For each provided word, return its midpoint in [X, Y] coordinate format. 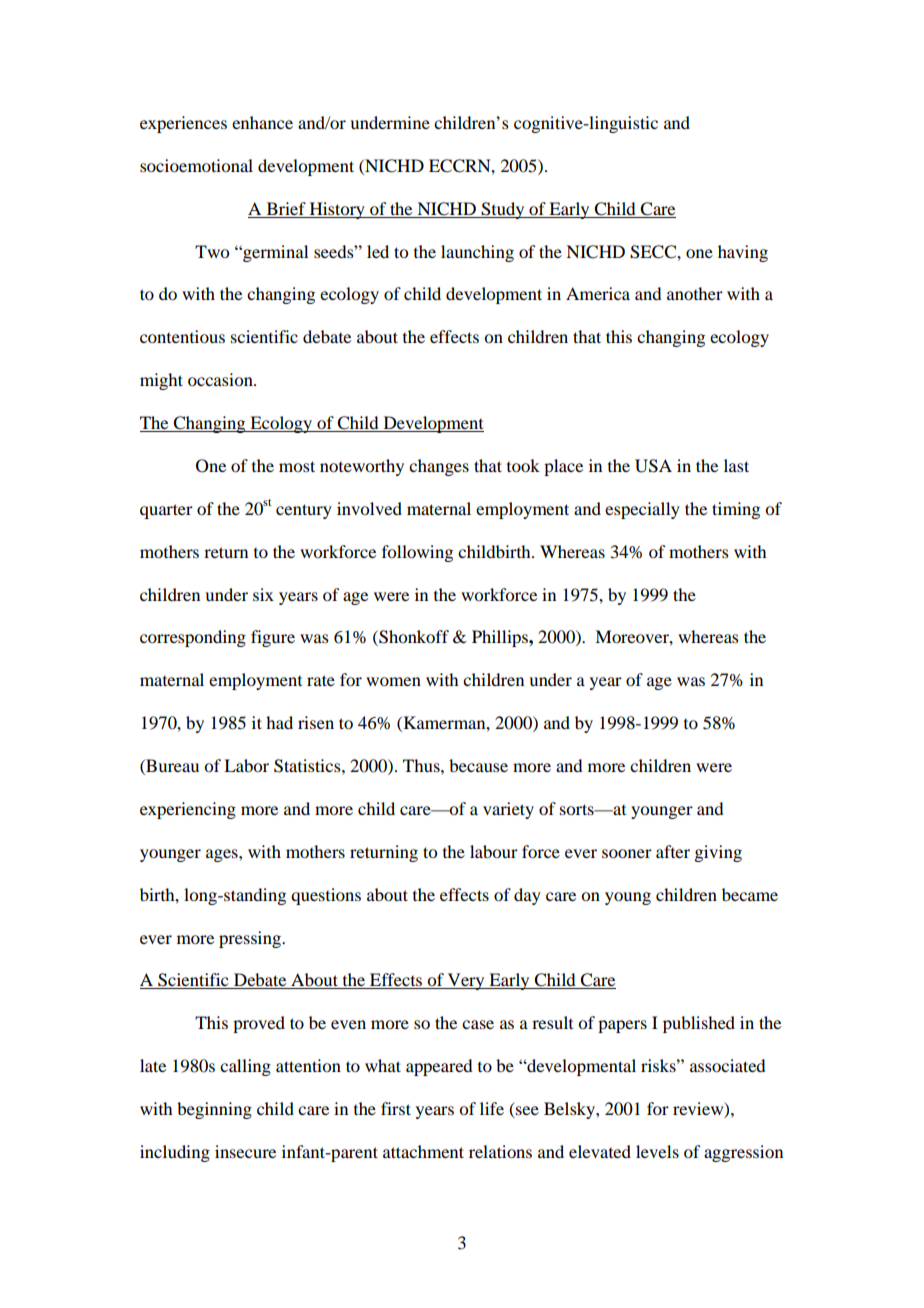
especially [642, 510]
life [492, 1108]
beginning [214, 1110]
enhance [262, 122]
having [743, 253]
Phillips [501, 638]
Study [503, 210]
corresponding [193, 638]
